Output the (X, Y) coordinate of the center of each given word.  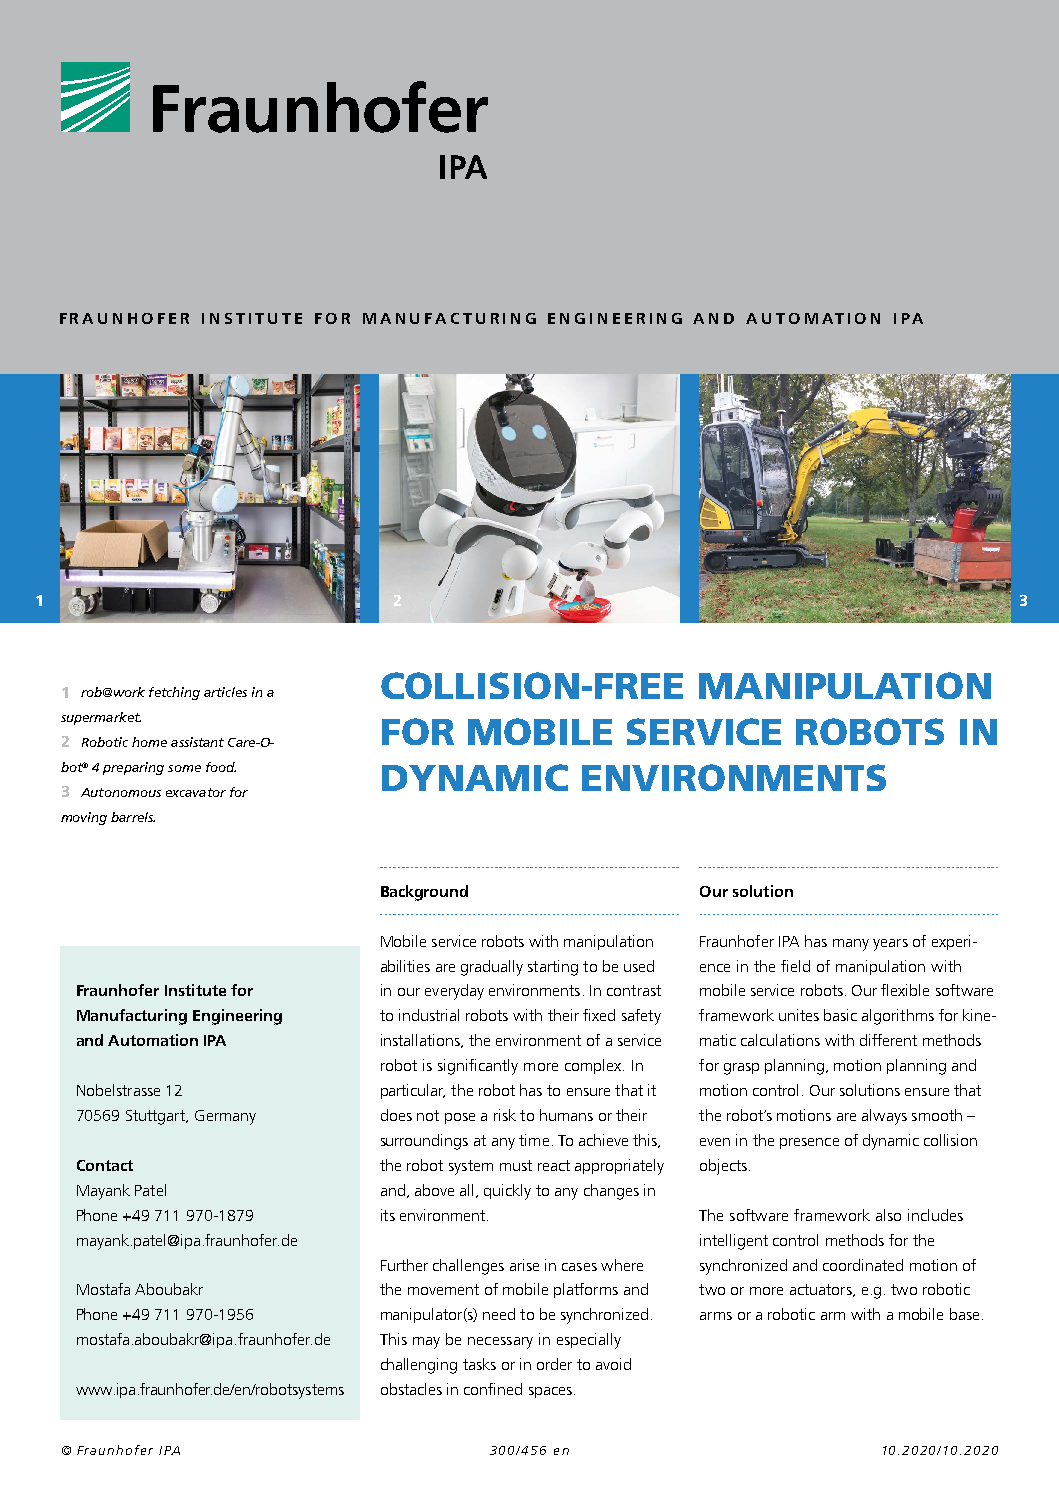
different (888, 1040)
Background (424, 893)
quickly (507, 1192)
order (554, 1364)
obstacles (411, 1389)
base (964, 1314)
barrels (133, 817)
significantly (478, 1067)
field (795, 966)
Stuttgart (156, 1117)
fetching (174, 693)
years (890, 945)
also (888, 1215)
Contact (105, 1165)
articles (225, 692)
